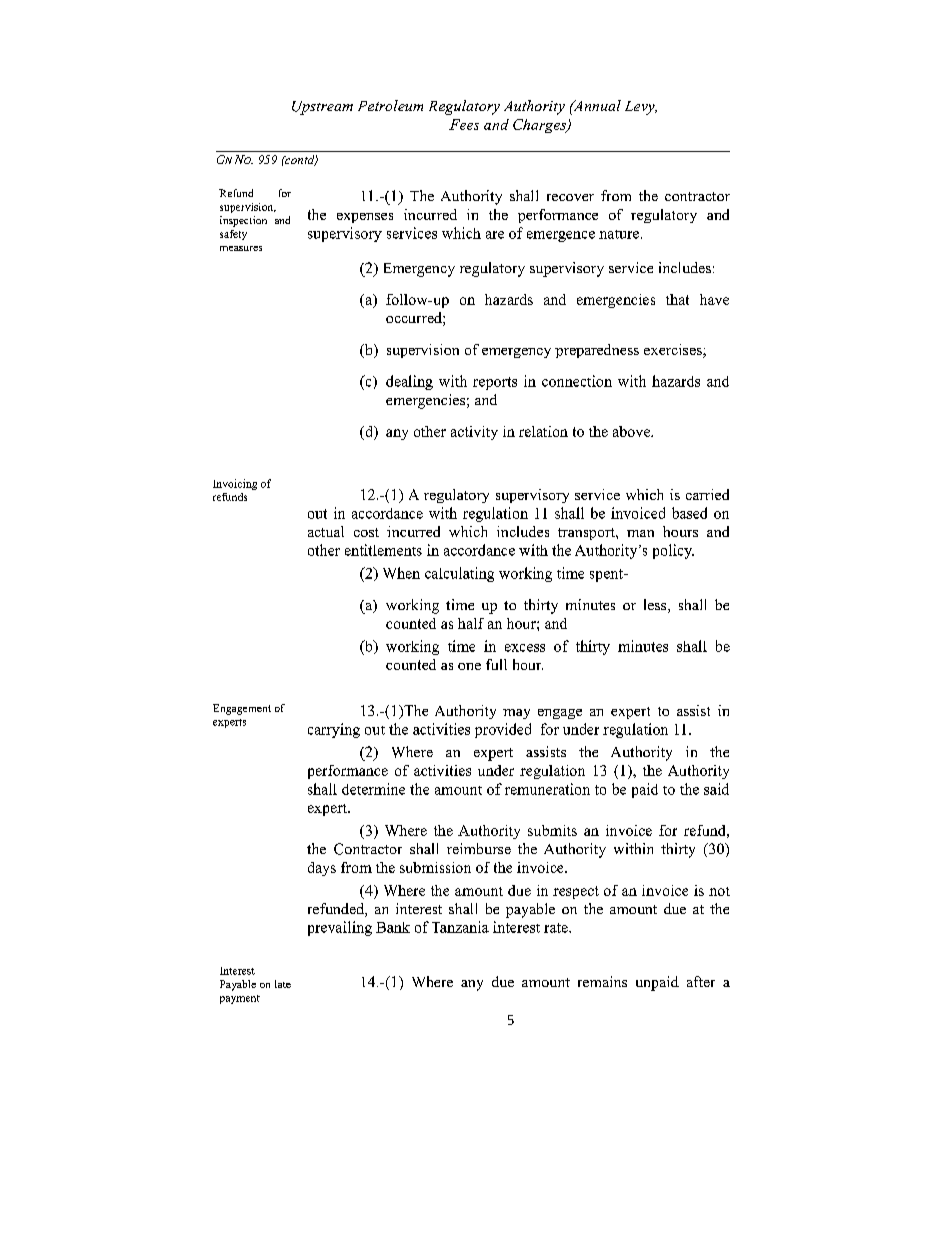  What do you see at coordinates (633, 431) in the screenshot?
I see `above` at bounding box center [633, 431].
